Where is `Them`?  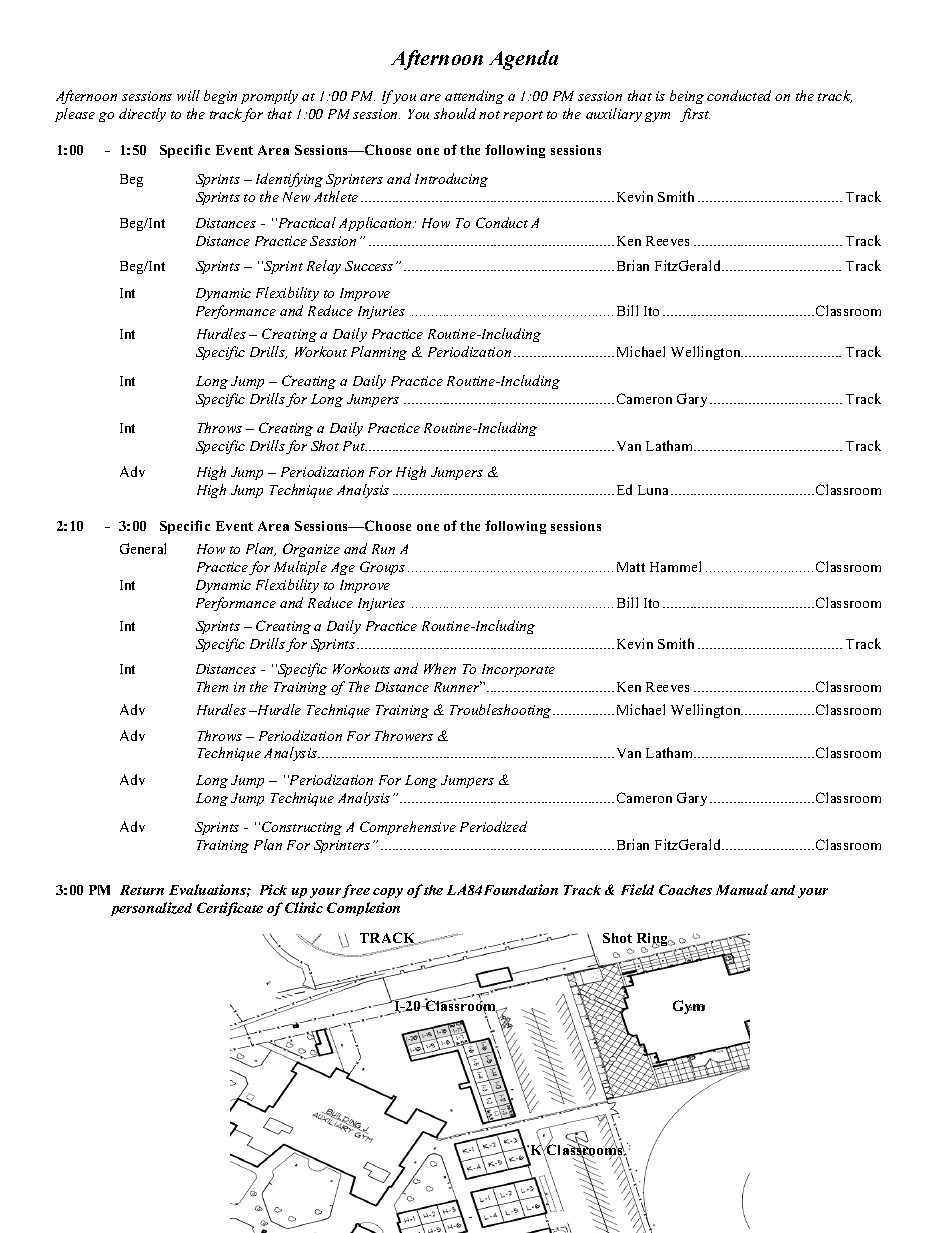
Them is located at coordinates (212, 686).
